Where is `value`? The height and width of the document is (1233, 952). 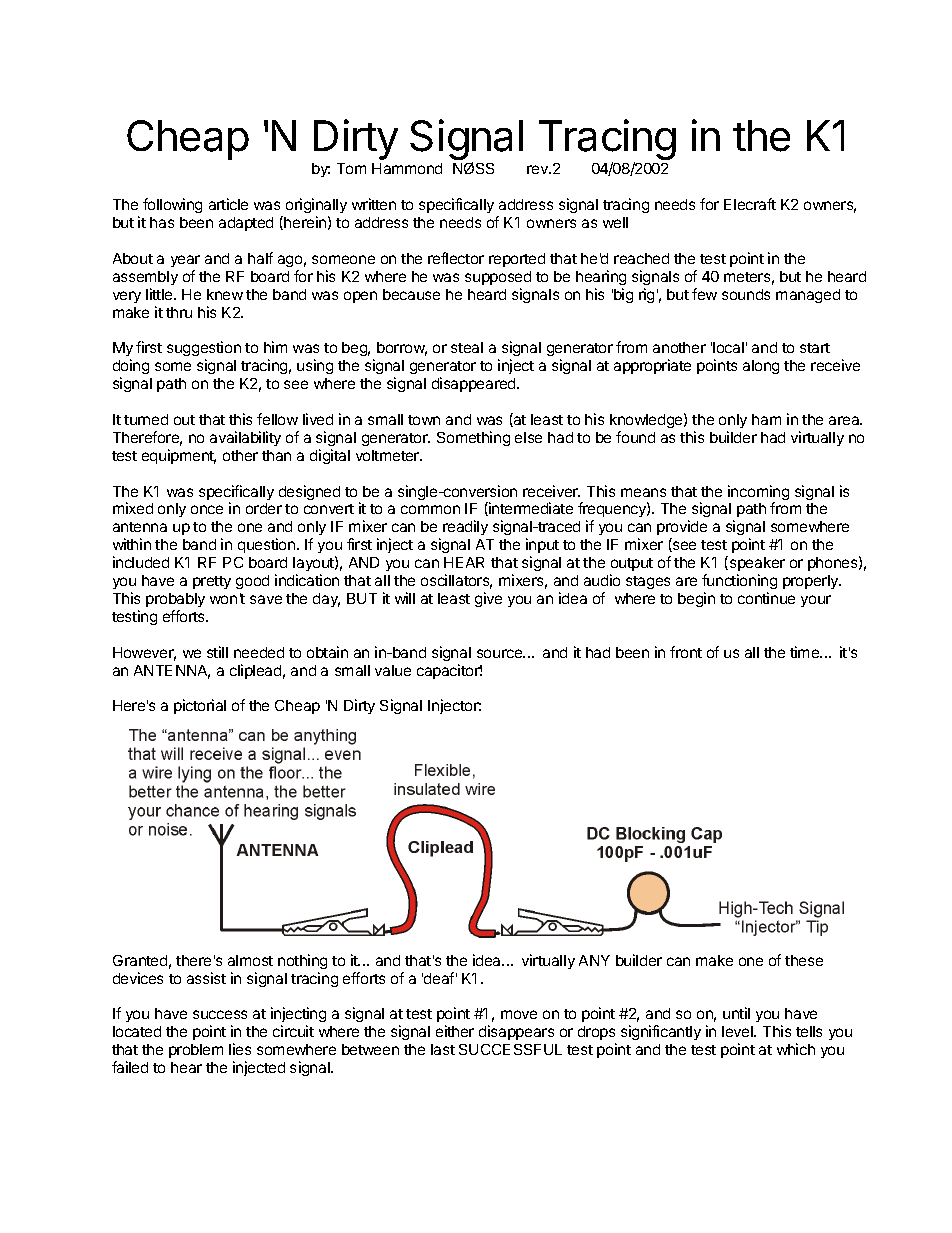 value is located at coordinates (393, 670).
